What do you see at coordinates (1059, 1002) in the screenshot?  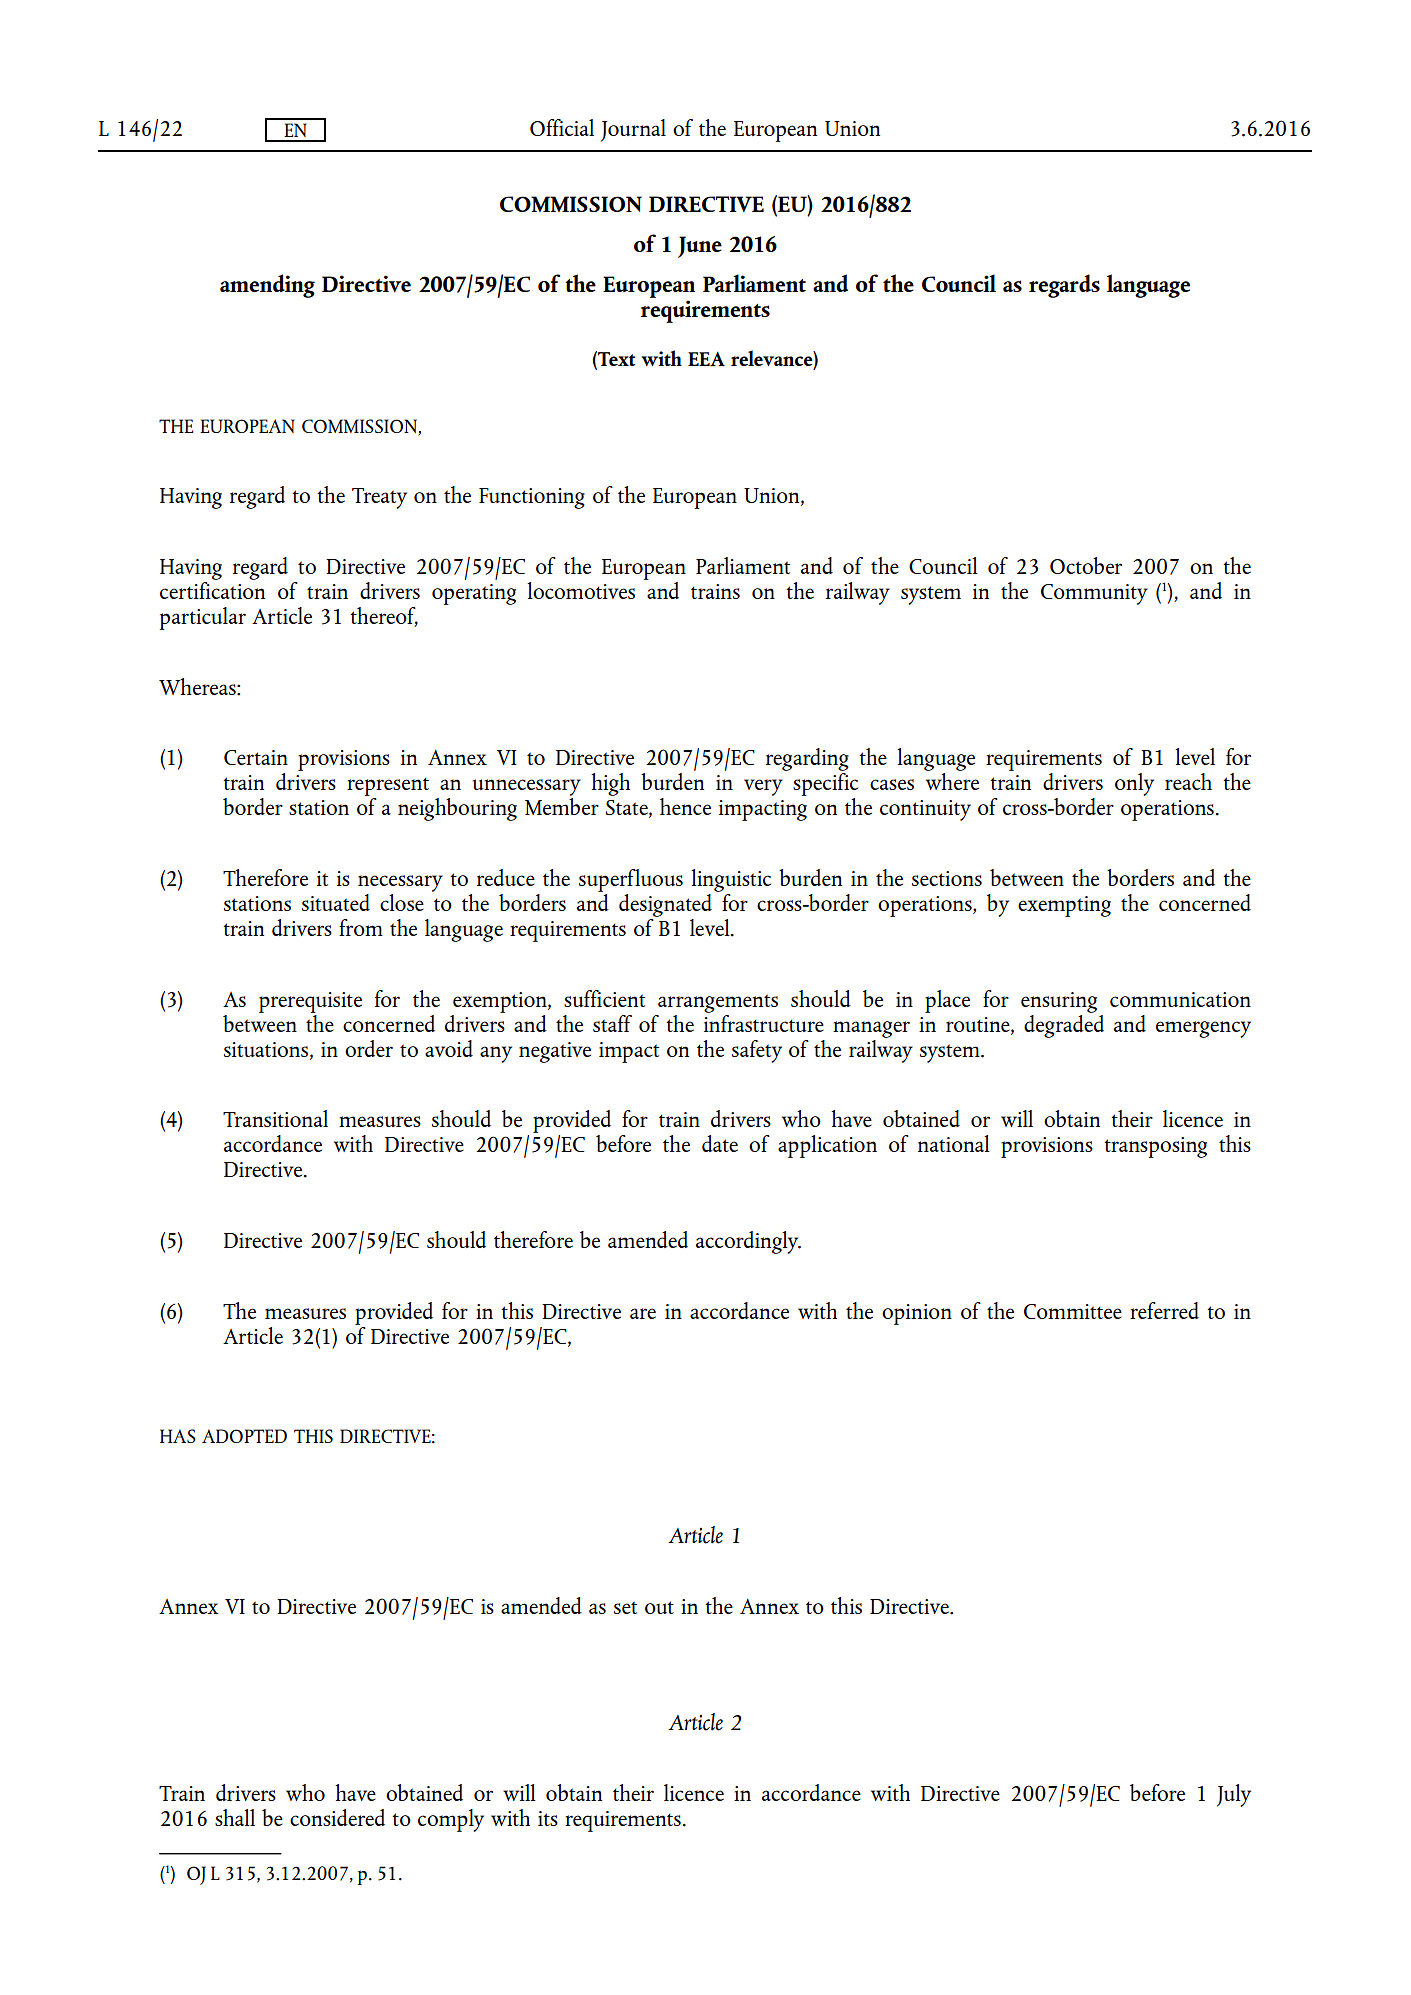 I see `ensuring` at bounding box center [1059, 1002].
